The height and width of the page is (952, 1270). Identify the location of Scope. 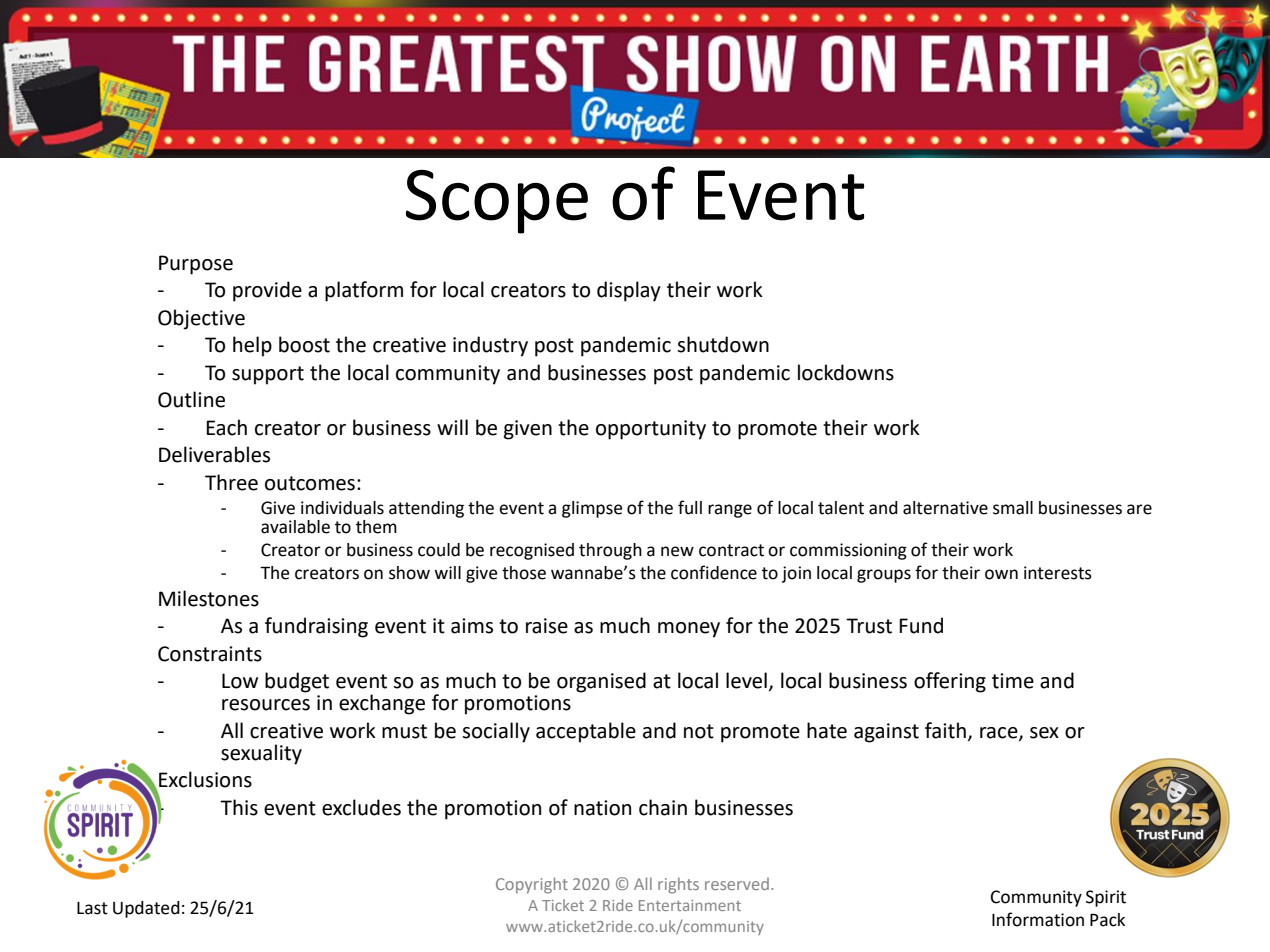
(497, 202).
